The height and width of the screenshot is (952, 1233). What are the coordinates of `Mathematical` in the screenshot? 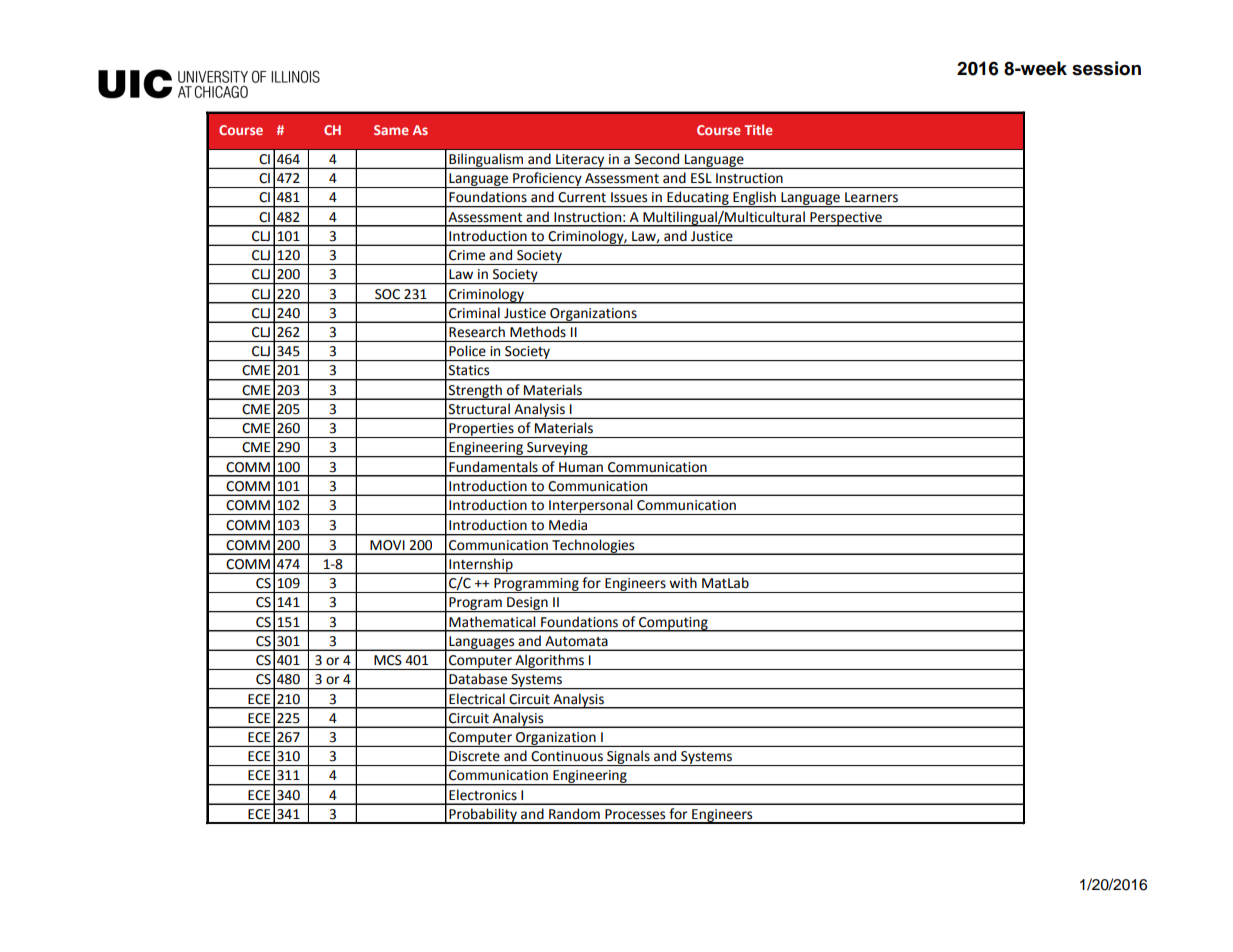 It's located at (492, 621).
